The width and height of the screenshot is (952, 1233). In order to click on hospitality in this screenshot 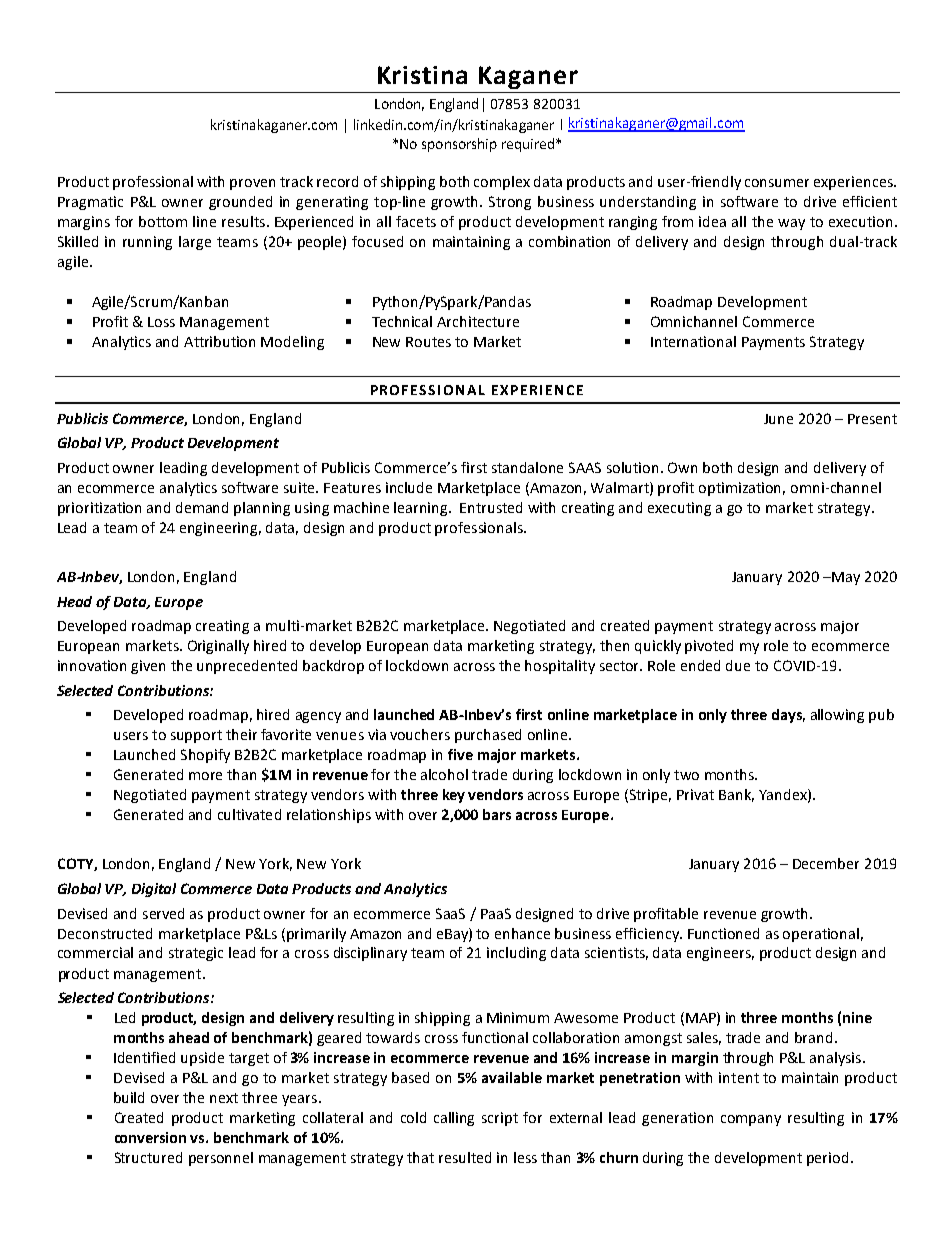, I will do `click(560, 667)`.
